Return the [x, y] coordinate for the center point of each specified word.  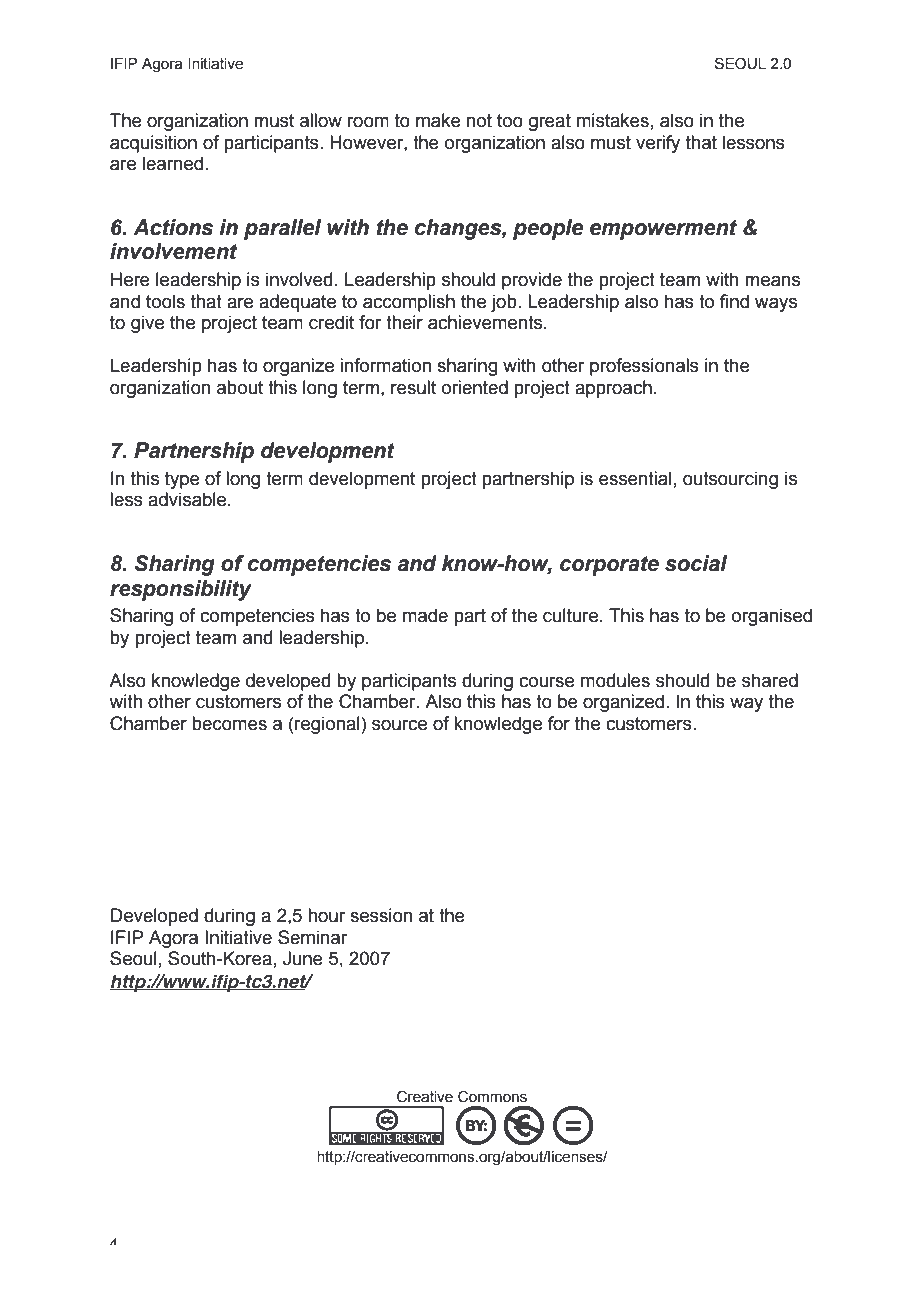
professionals [644, 367]
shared [770, 680]
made [425, 615]
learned [173, 163]
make [438, 120]
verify [658, 144]
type [182, 480]
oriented [475, 387]
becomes [229, 723]
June [303, 958]
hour [326, 915]
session [381, 915]
